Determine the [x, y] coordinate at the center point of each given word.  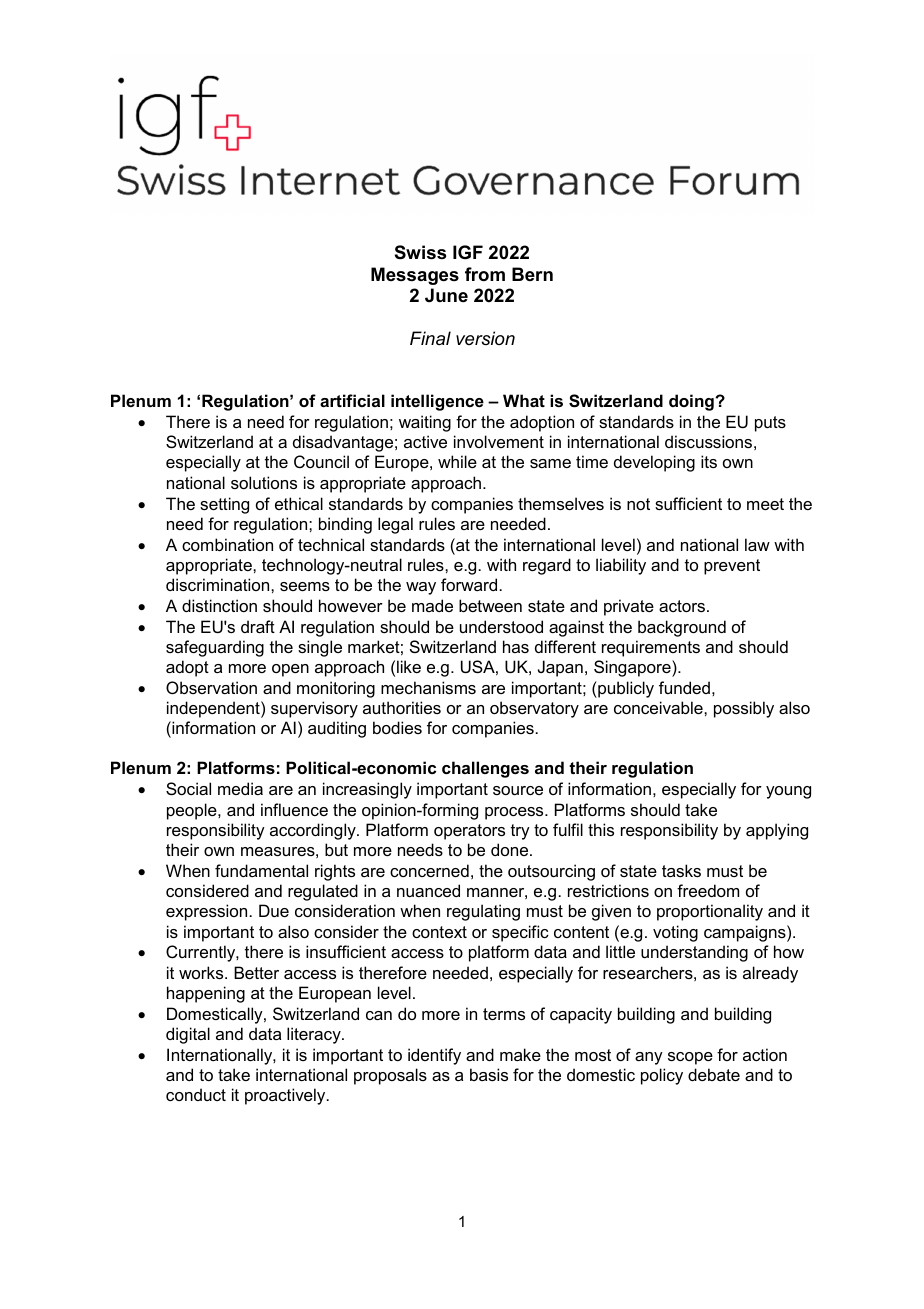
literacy [315, 1035]
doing [692, 402]
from [485, 274]
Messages [415, 276]
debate [714, 1074]
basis [489, 1074]
